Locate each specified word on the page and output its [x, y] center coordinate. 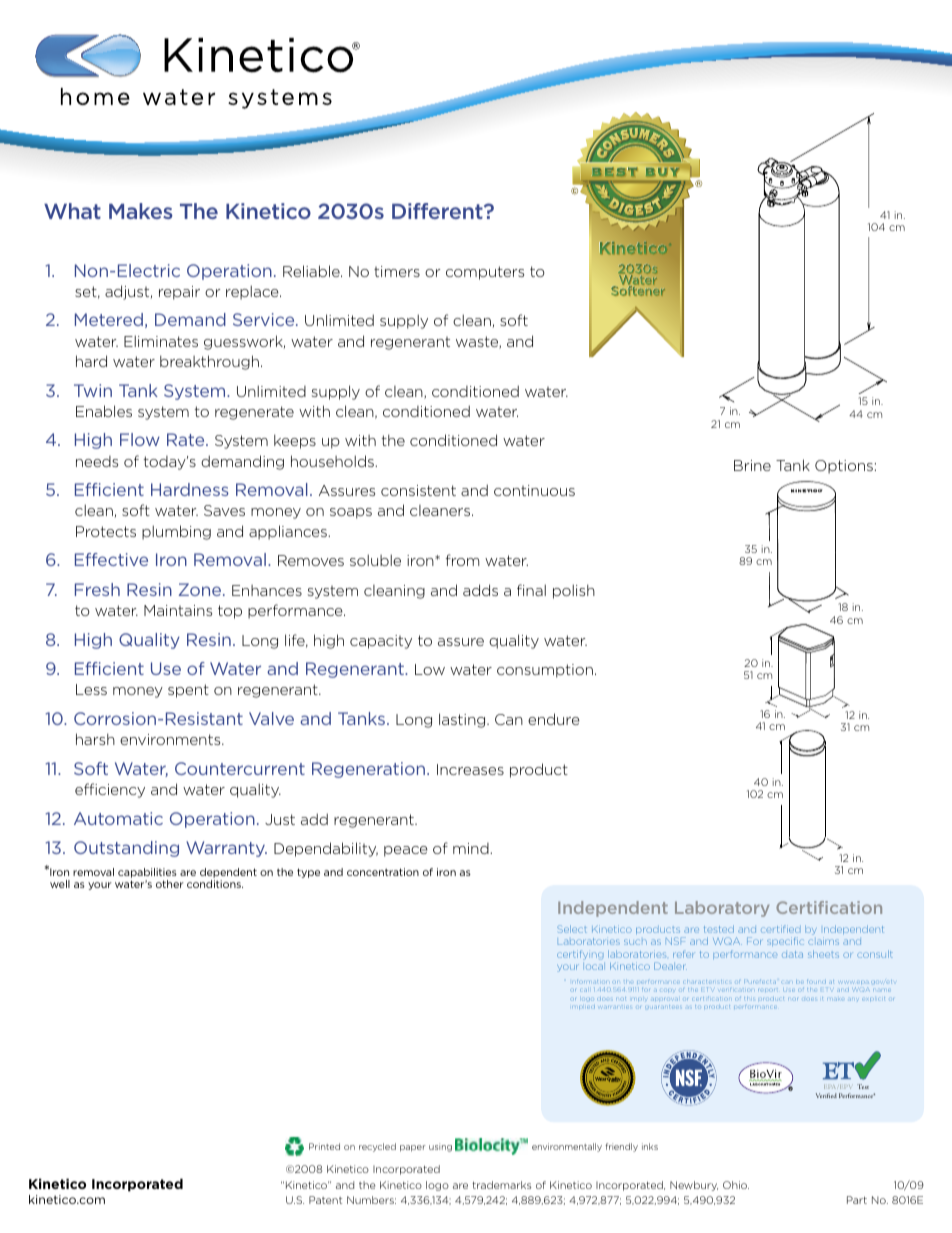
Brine [752, 465]
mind [472, 848]
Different [438, 211]
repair [179, 293]
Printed [324, 1146]
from [462, 560]
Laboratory [722, 909]
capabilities [147, 874]
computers [485, 273]
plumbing [176, 532]
